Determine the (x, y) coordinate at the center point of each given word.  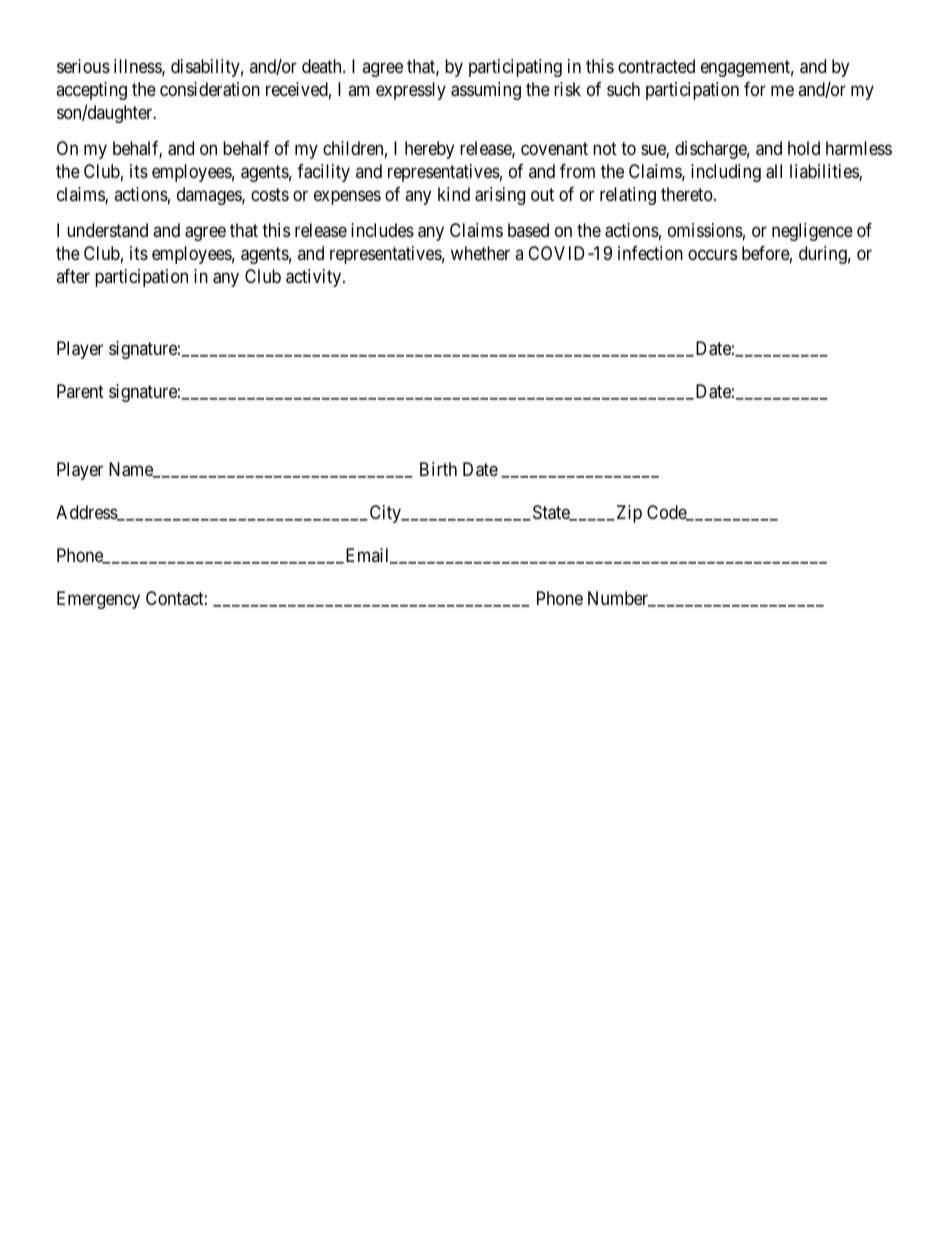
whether (480, 253)
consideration (210, 89)
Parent (80, 391)
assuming (486, 91)
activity (315, 278)
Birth (438, 469)
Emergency (98, 600)
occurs (712, 255)
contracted (656, 66)
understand (107, 230)
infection (650, 253)
